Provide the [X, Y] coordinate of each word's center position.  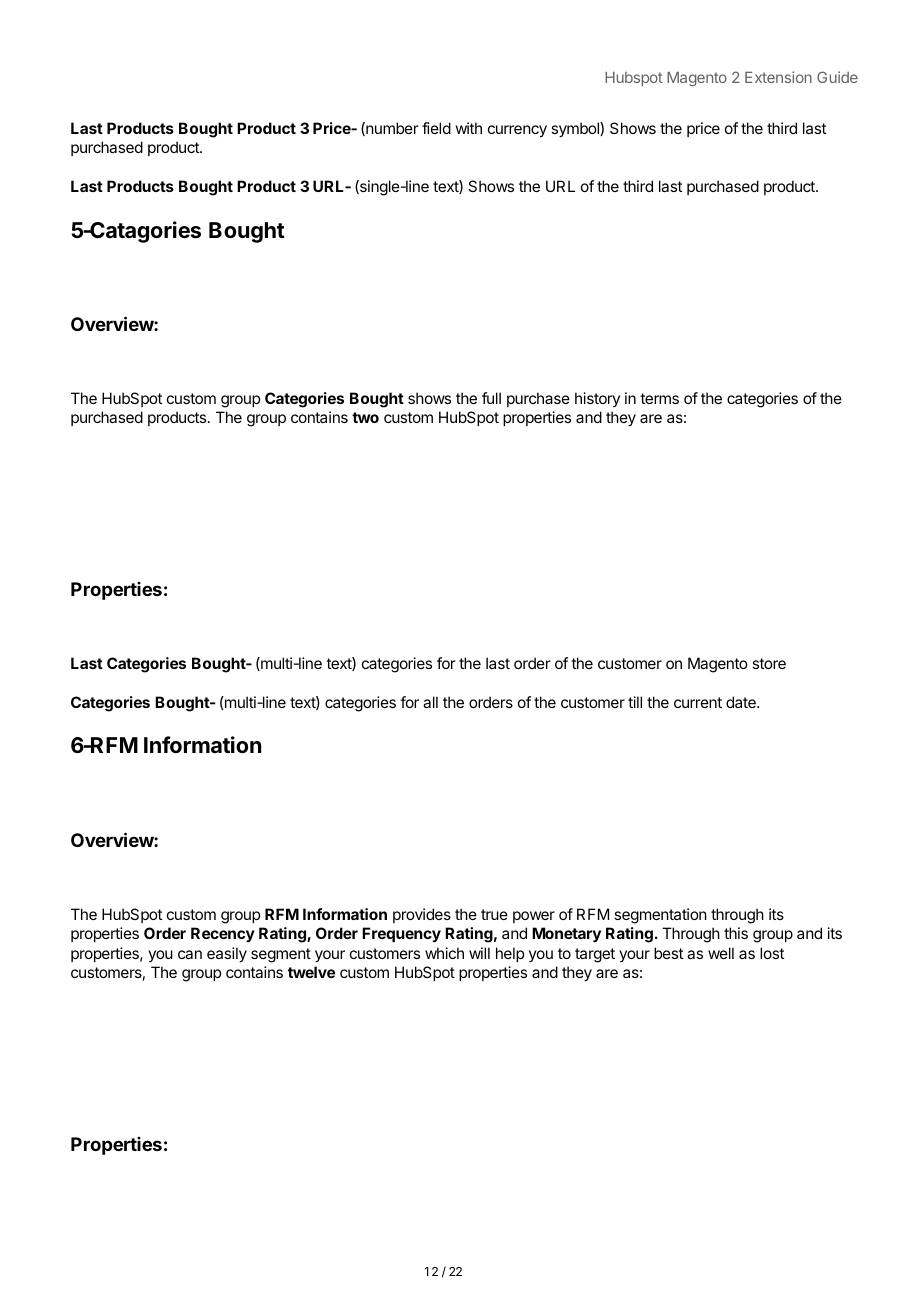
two [365, 417]
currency [517, 131]
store [769, 663]
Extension [778, 77]
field [436, 128]
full [491, 398]
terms [659, 398]
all [430, 702]
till [635, 702]
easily [227, 955]
